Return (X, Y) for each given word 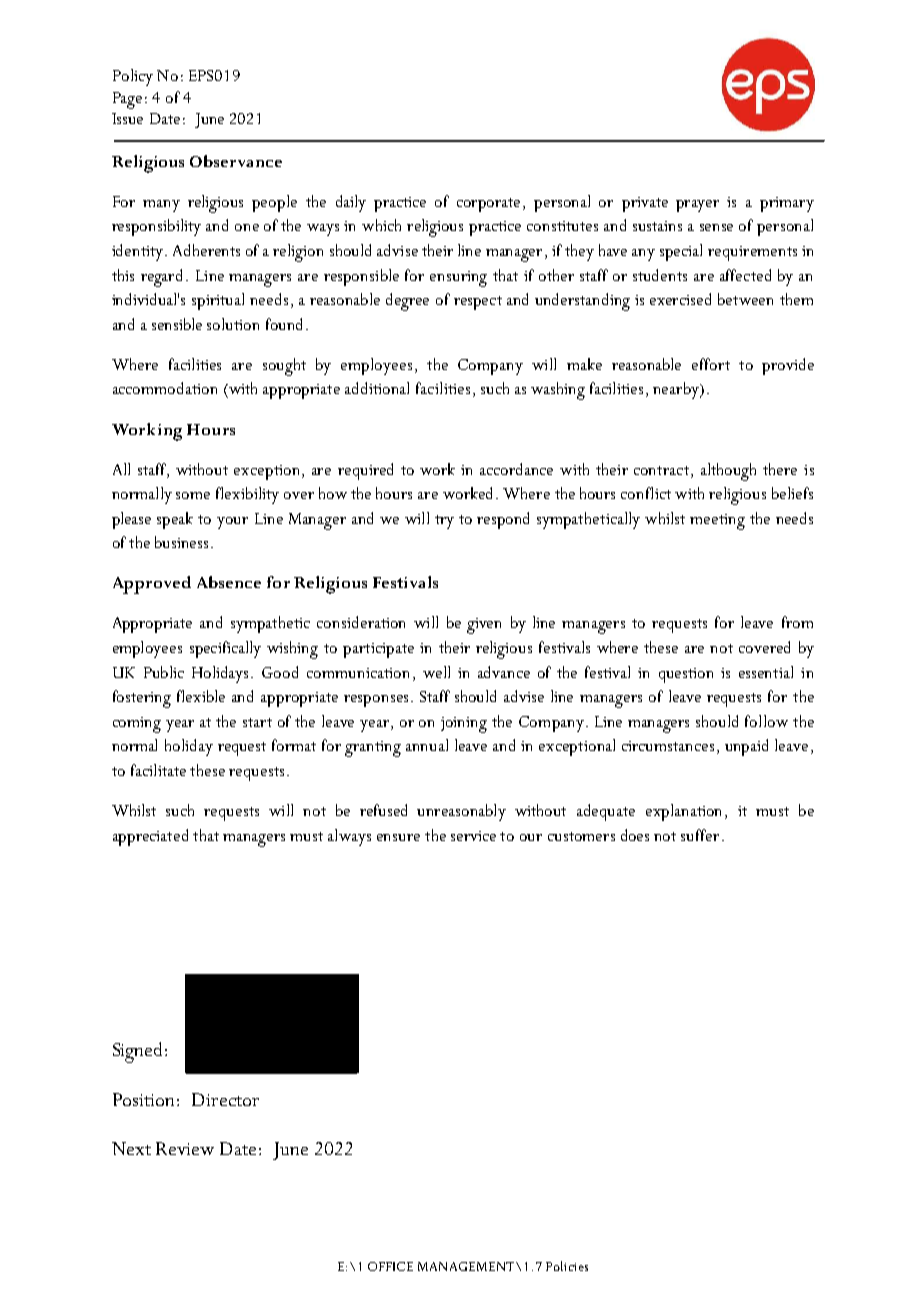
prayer (697, 206)
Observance (236, 161)
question (686, 675)
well (436, 672)
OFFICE (390, 1266)
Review (185, 1148)
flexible (201, 696)
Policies (567, 1266)
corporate (490, 205)
